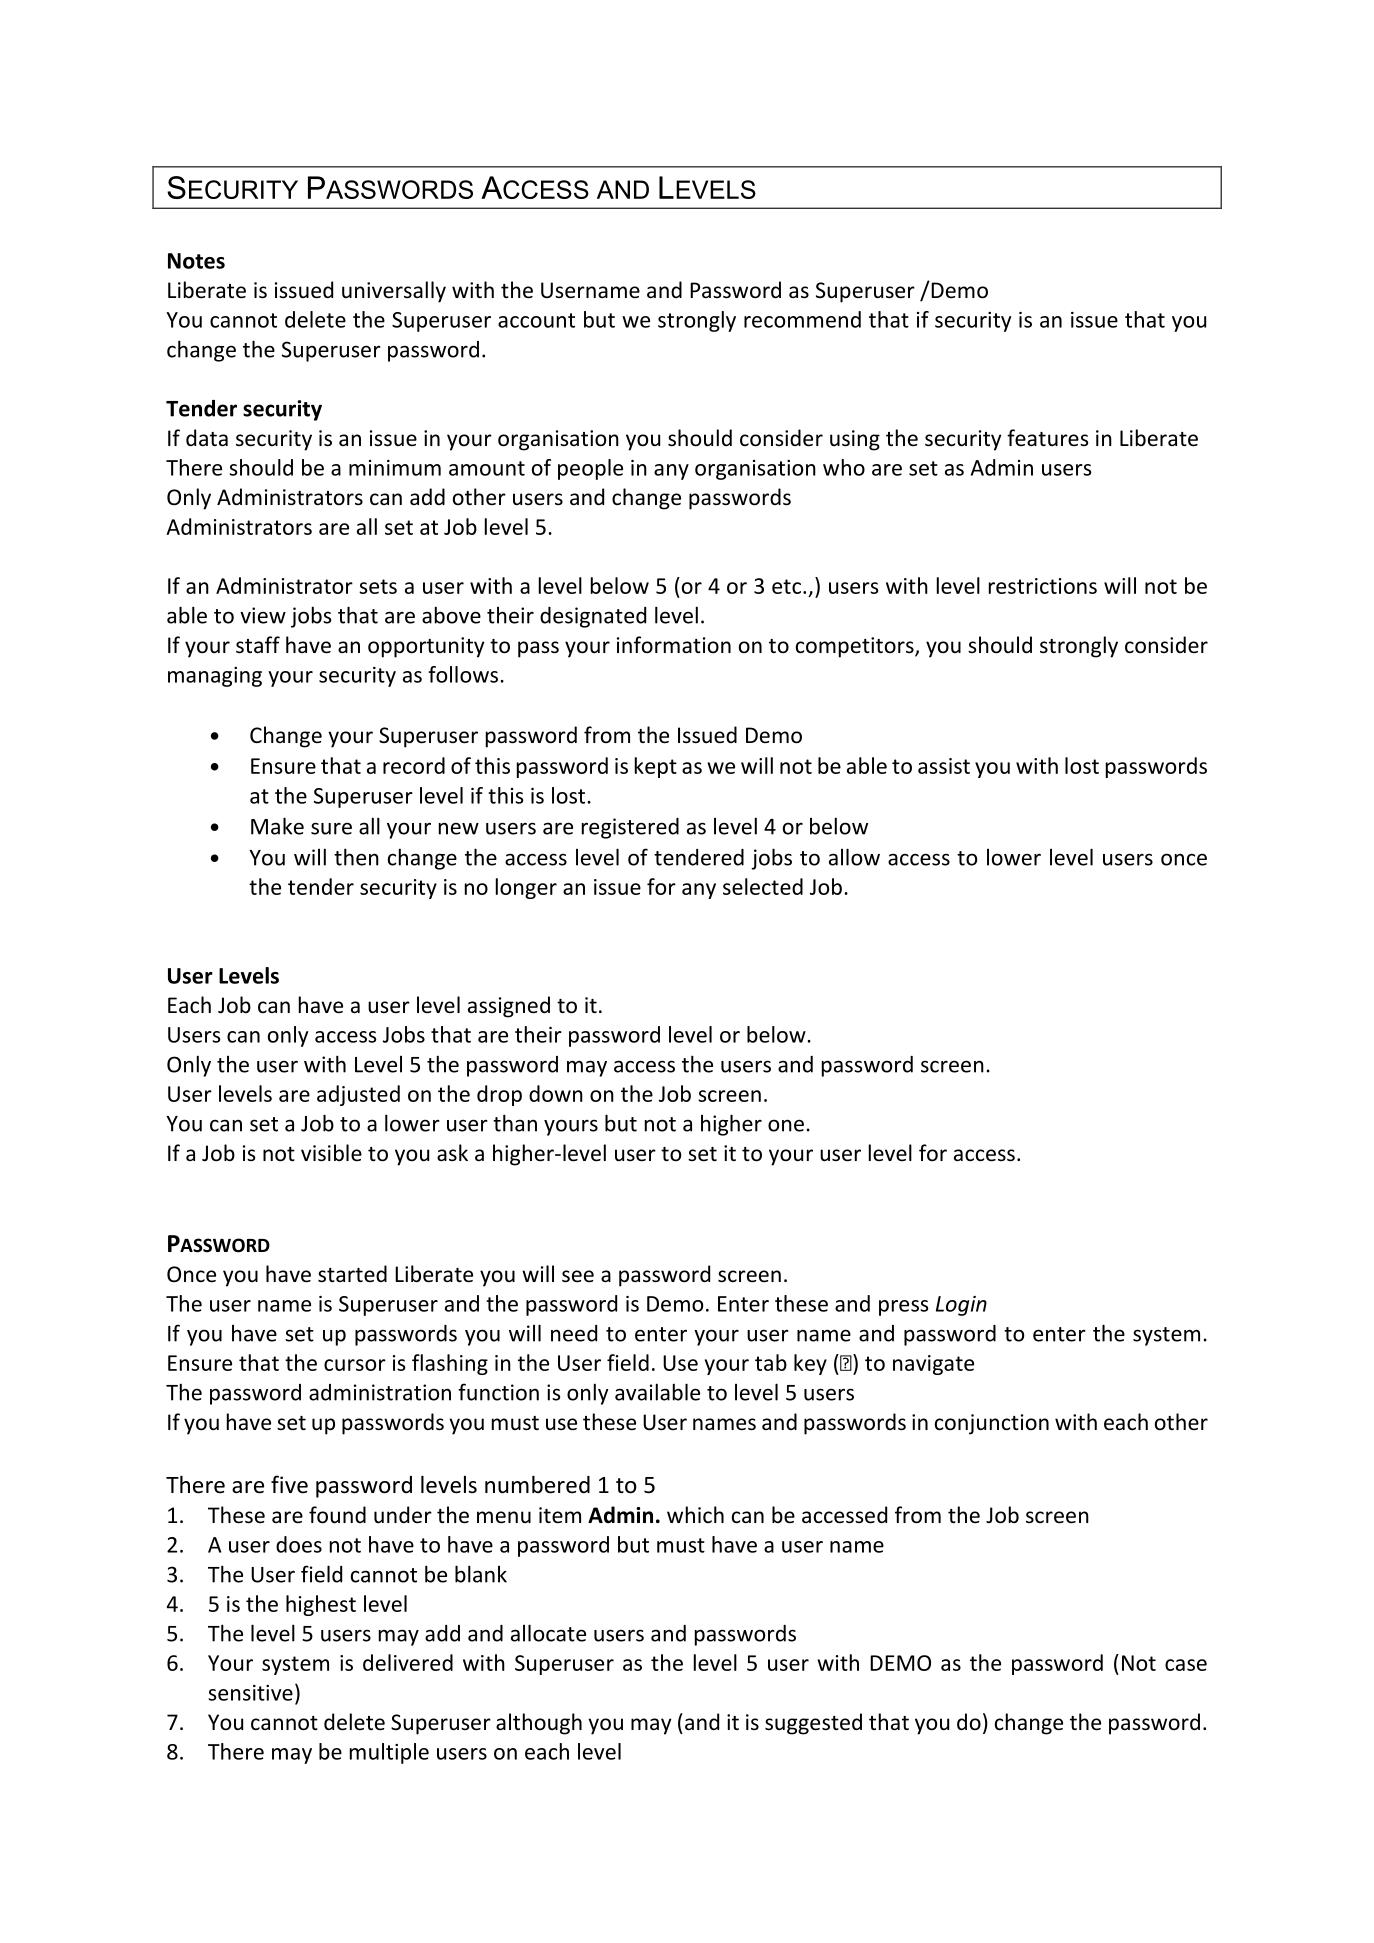 Image resolution: width=1374 pixels, height=1943 pixels. Describe the element at coordinates (674, 644) in the image. I see `information` at that location.
